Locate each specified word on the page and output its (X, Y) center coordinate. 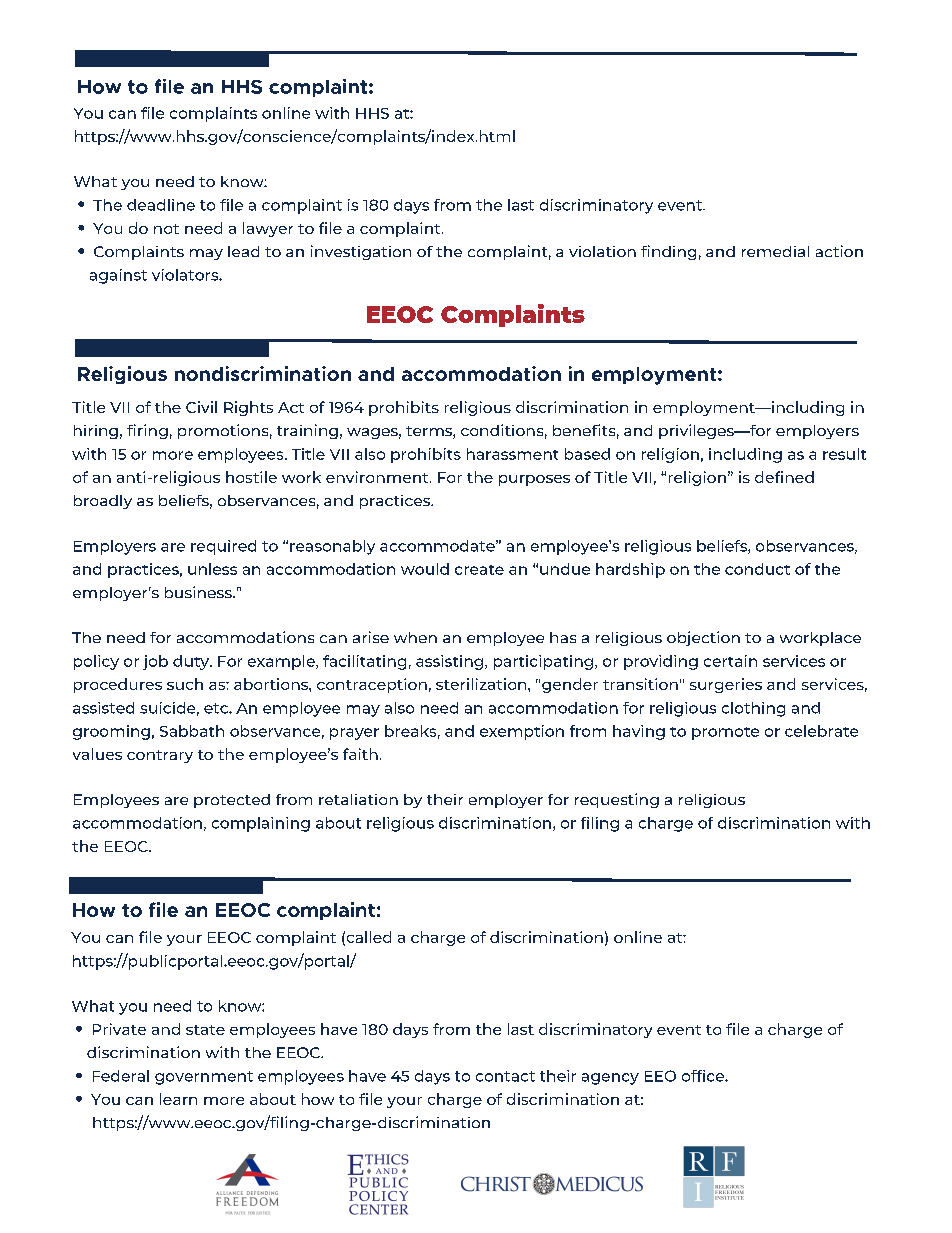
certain (730, 661)
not (166, 229)
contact (505, 1076)
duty (192, 662)
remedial (775, 251)
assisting (451, 662)
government (204, 1078)
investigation (361, 252)
